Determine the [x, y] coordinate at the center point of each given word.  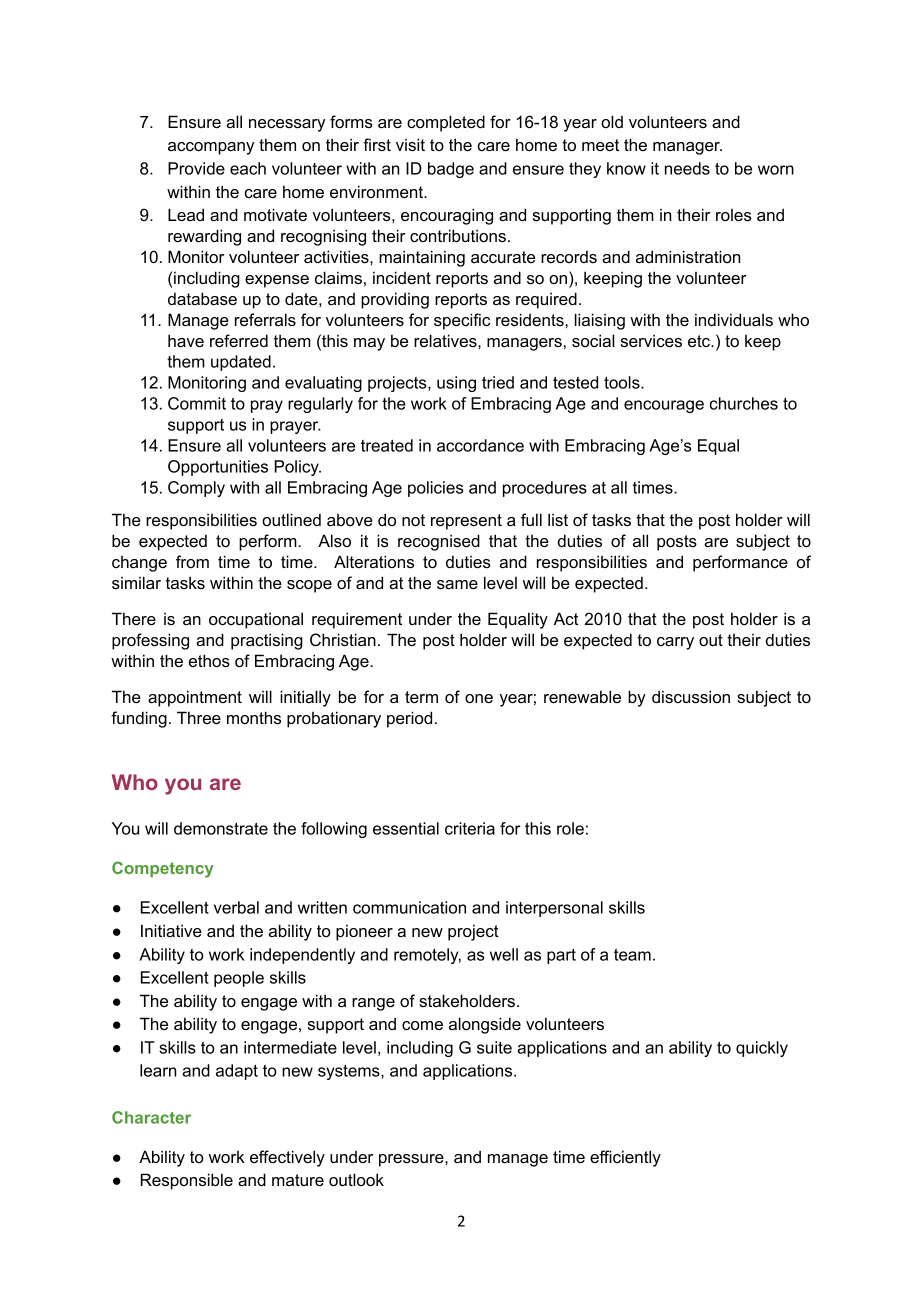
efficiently [625, 1158]
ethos [209, 660]
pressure [412, 1160]
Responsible [187, 1181]
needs [687, 168]
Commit [197, 403]
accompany [211, 148]
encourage [664, 406]
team [632, 955]
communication [409, 907]
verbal [236, 907]
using [456, 384]
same [457, 584]
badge [451, 170]
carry [675, 643]
